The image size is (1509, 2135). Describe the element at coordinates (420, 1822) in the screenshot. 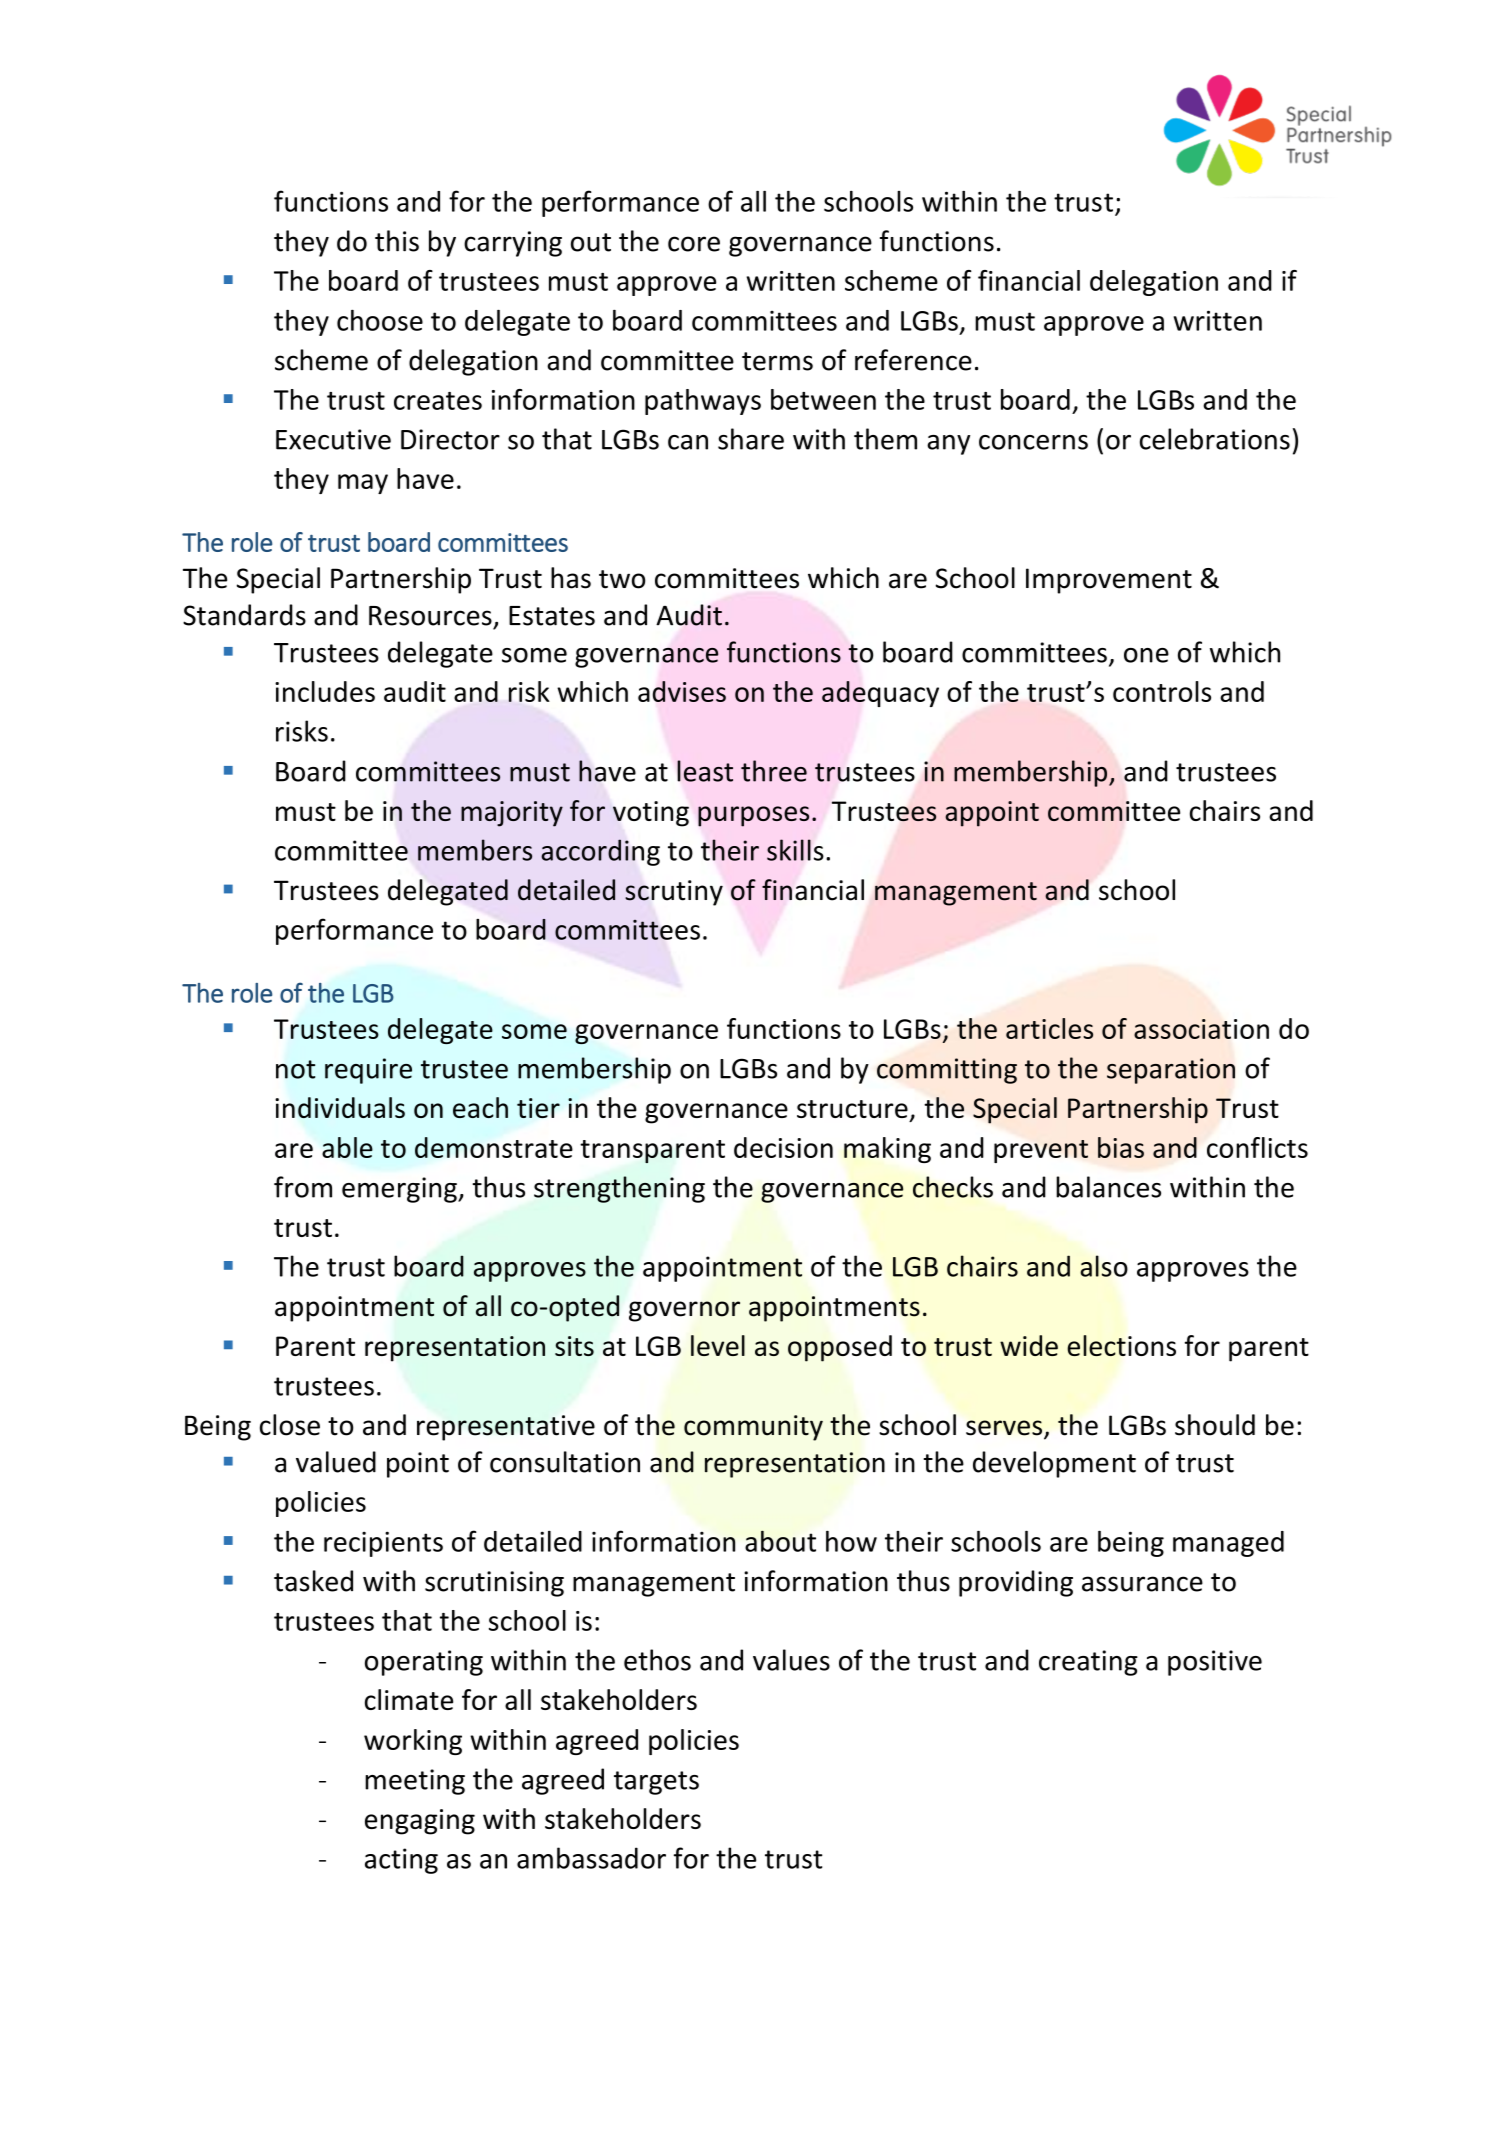

I see `engaging` at that location.
